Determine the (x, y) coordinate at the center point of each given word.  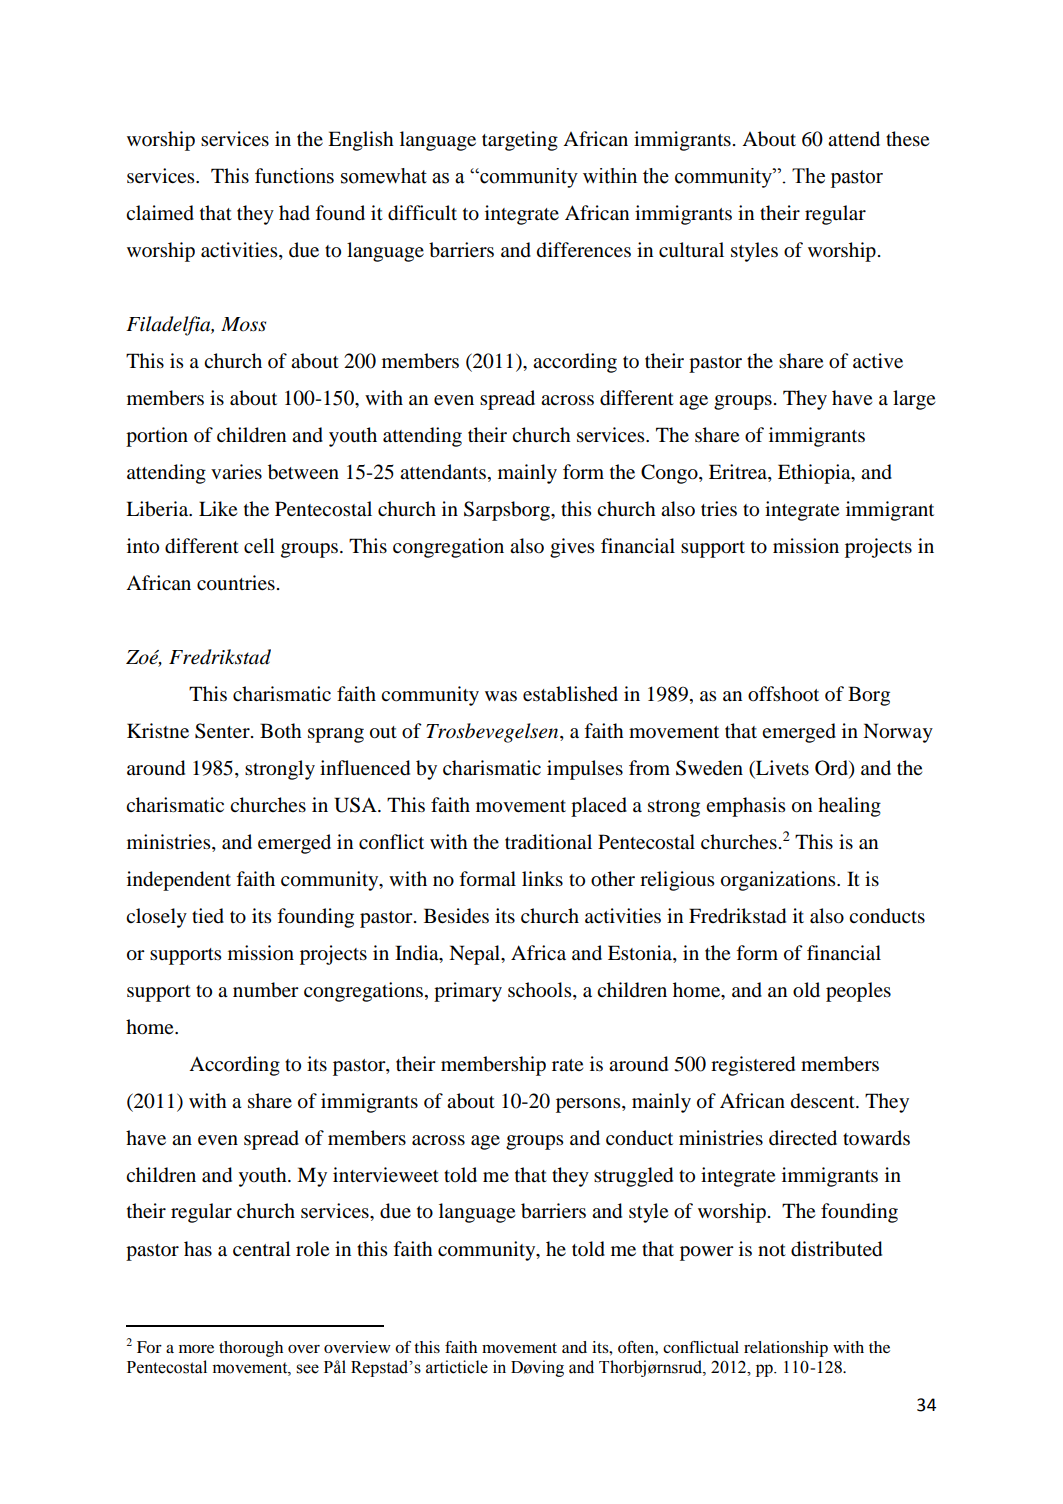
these (907, 139)
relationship (786, 1349)
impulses (585, 770)
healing (849, 807)
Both (281, 731)
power (707, 1253)
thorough (251, 1349)
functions (294, 176)
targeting (520, 141)
